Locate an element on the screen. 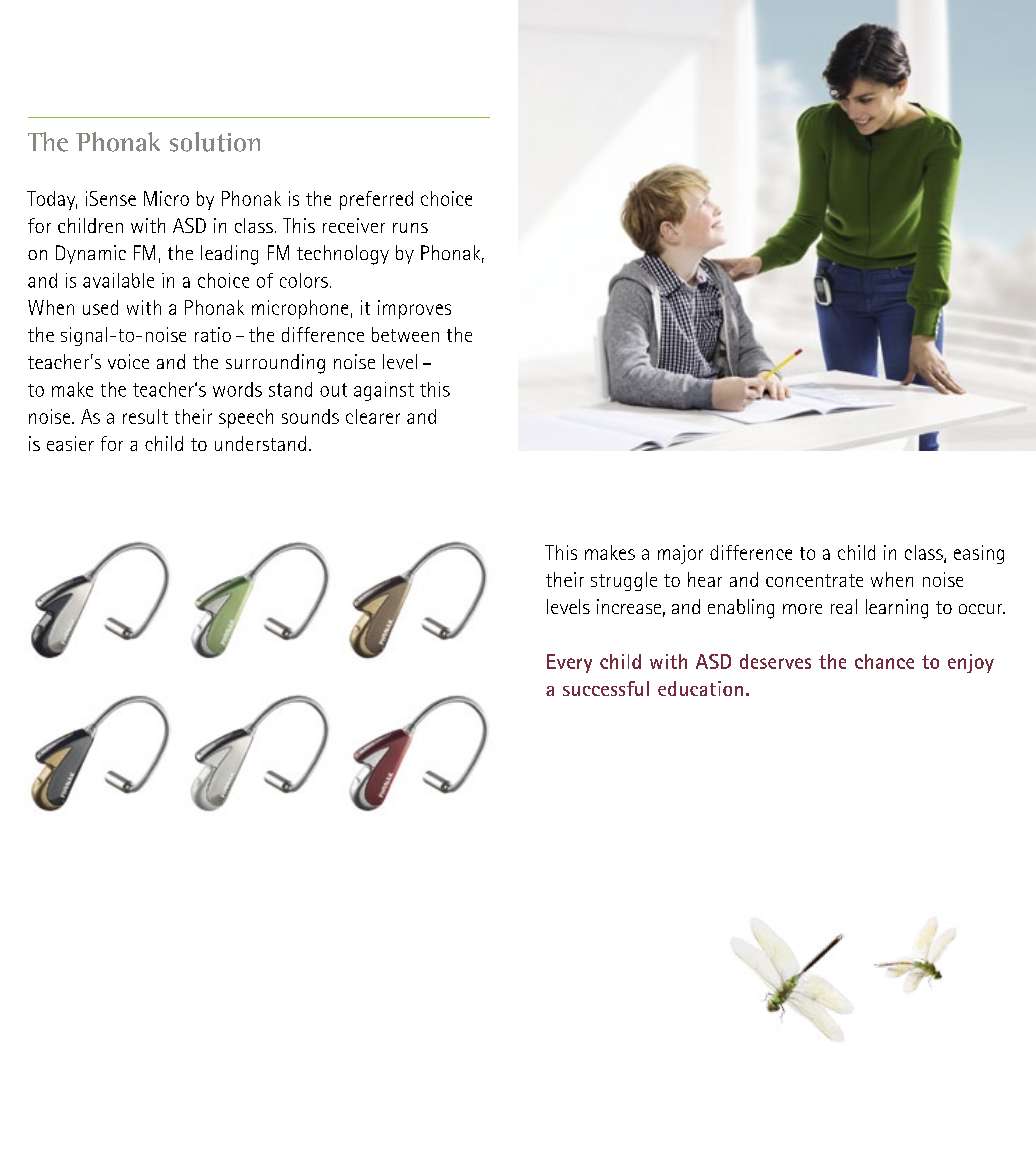 The image size is (1036, 1158). Every is located at coordinates (569, 663).
